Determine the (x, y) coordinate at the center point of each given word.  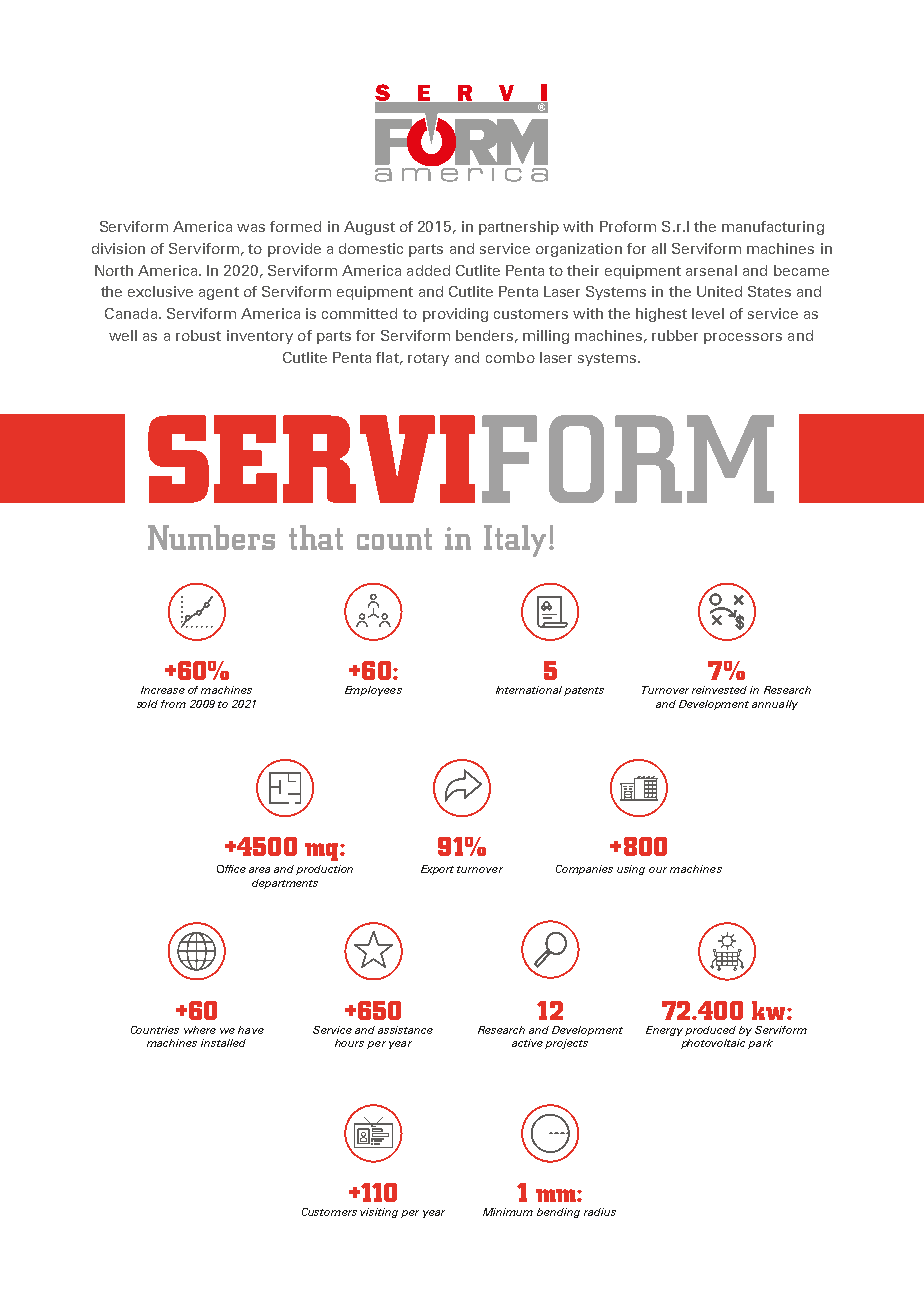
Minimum (508, 1212)
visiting (379, 1213)
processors (743, 338)
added (428, 270)
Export (437, 870)
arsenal (711, 270)
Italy (515, 541)
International (529, 690)
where (200, 1030)
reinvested (719, 690)
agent (219, 293)
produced (710, 1031)
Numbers (211, 537)
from (173, 704)
